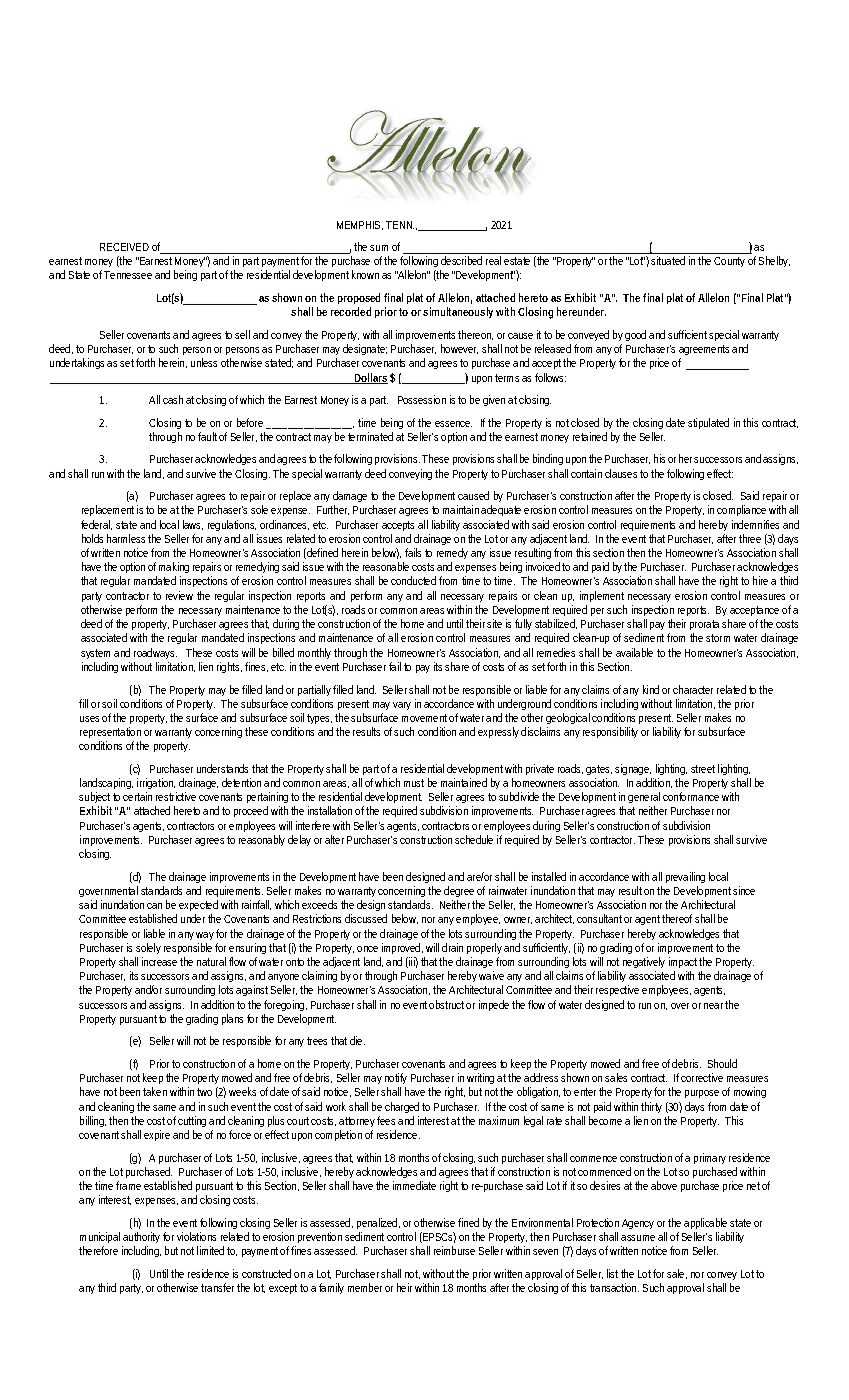 The height and width of the page is (1400, 849). What do you see at coordinates (413, 580) in the page?
I see `conducted` at bounding box center [413, 580].
